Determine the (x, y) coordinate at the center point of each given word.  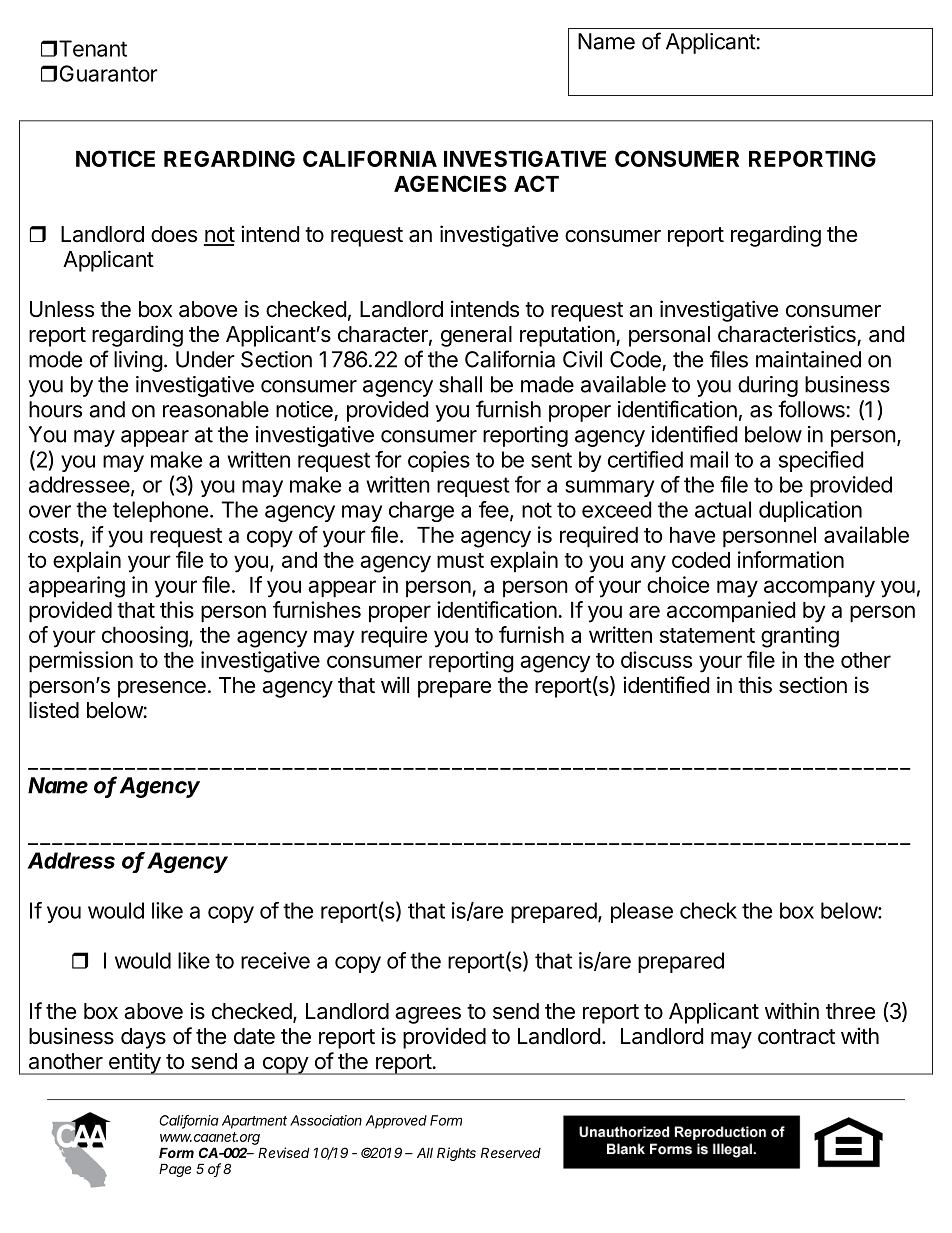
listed (54, 710)
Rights (456, 1154)
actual (723, 509)
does (174, 234)
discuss (656, 659)
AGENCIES (450, 183)
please (642, 912)
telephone (160, 511)
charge (421, 511)
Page (175, 1170)
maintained (808, 359)
